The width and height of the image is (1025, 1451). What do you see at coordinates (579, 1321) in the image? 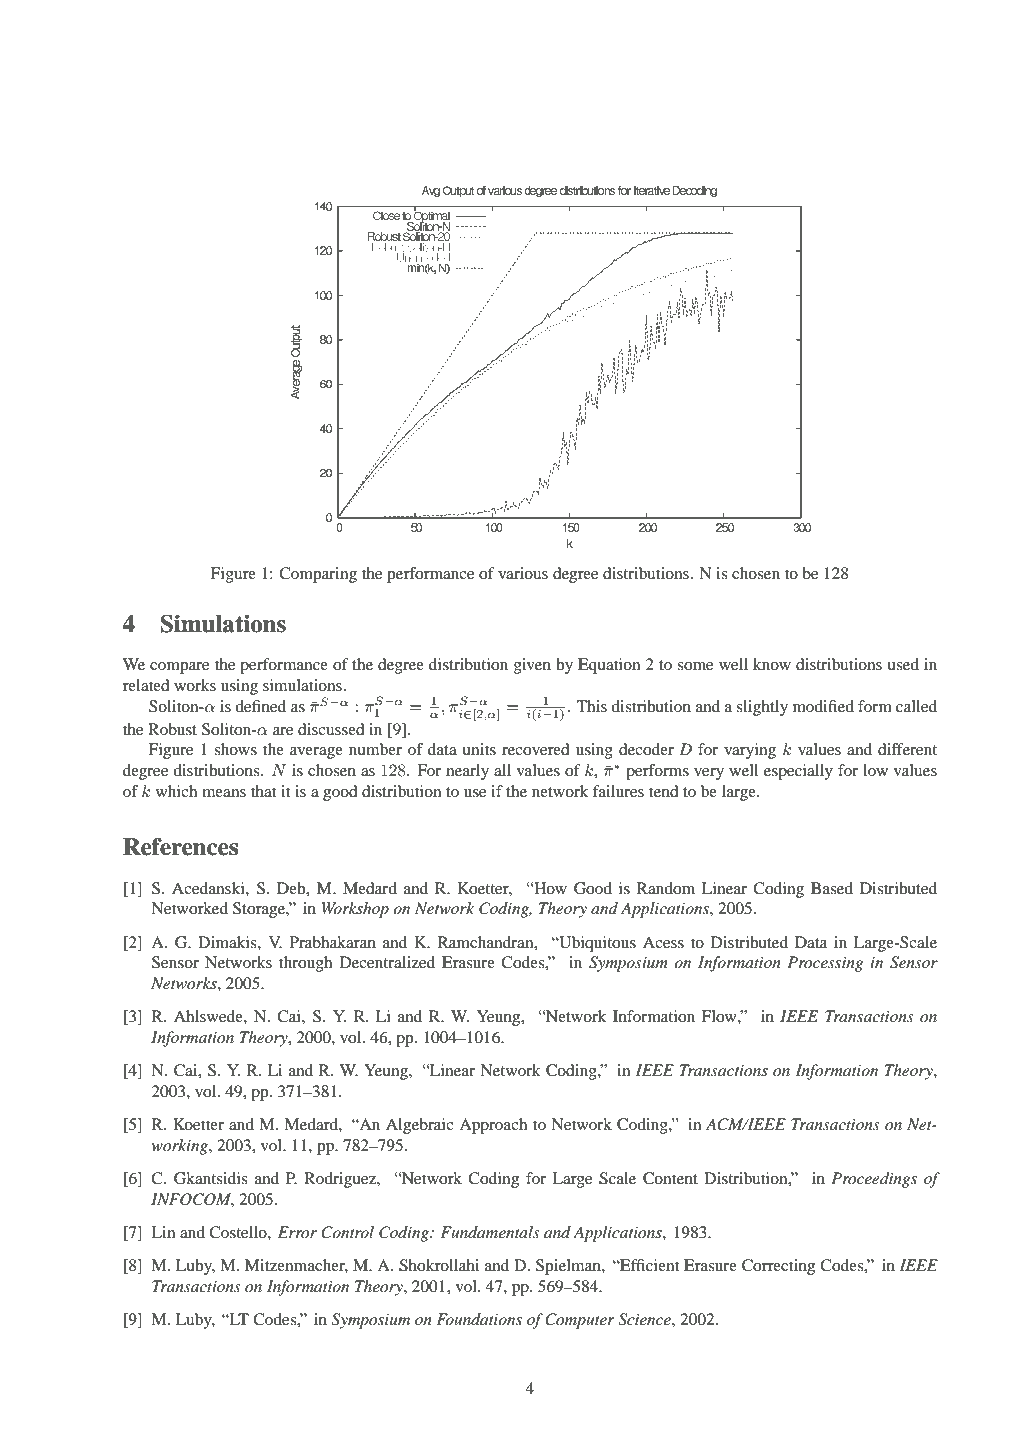
I see `Computer` at bounding box center [579, 1321].
